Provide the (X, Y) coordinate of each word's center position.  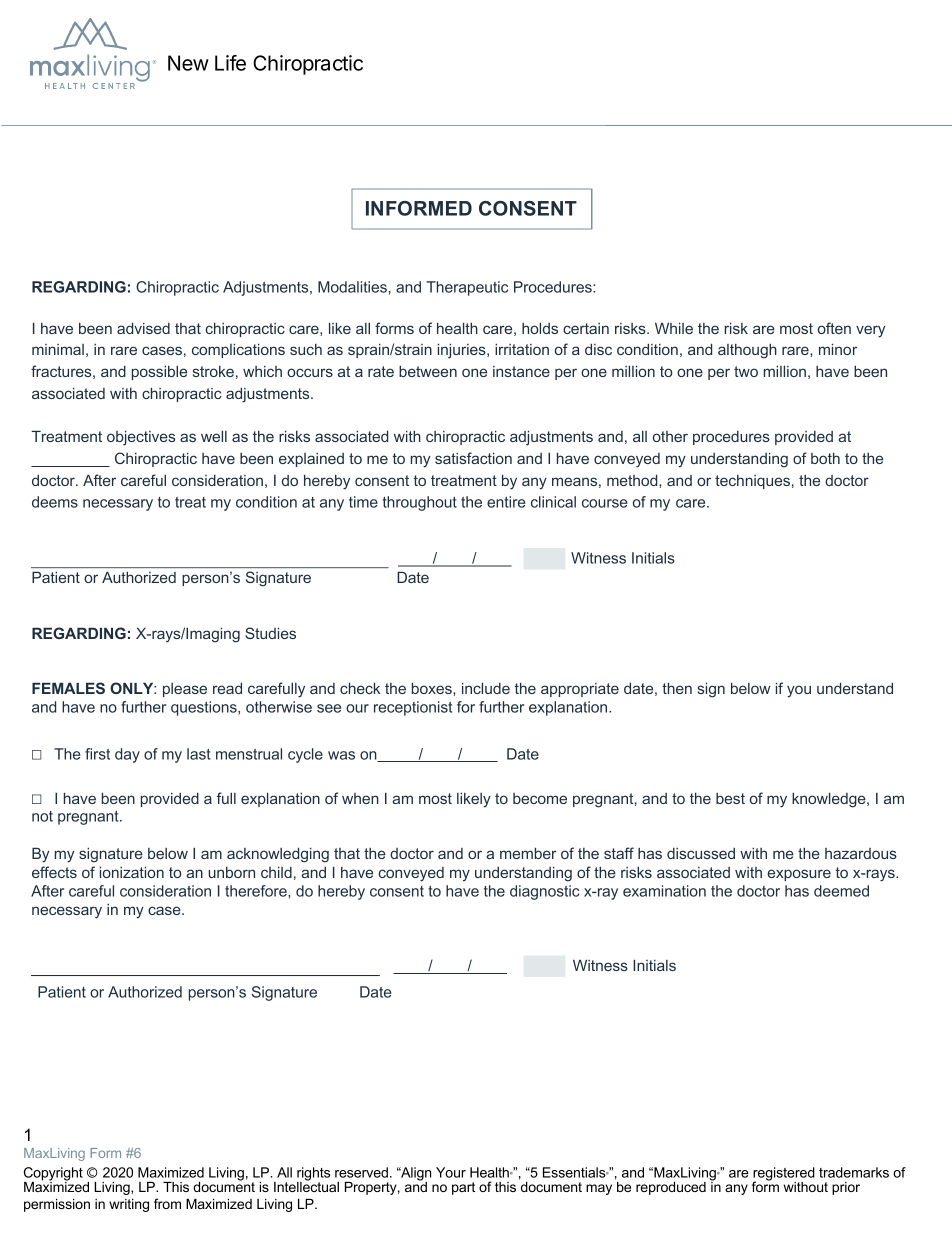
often (834, 328)
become (540, 798)
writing (129, 1205)
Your (451, 1172)
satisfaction (473, 458)
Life (230, 63)
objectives (141, 438)
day (127, 755)
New (188, 63)
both (825, 458)
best (730, 798)
